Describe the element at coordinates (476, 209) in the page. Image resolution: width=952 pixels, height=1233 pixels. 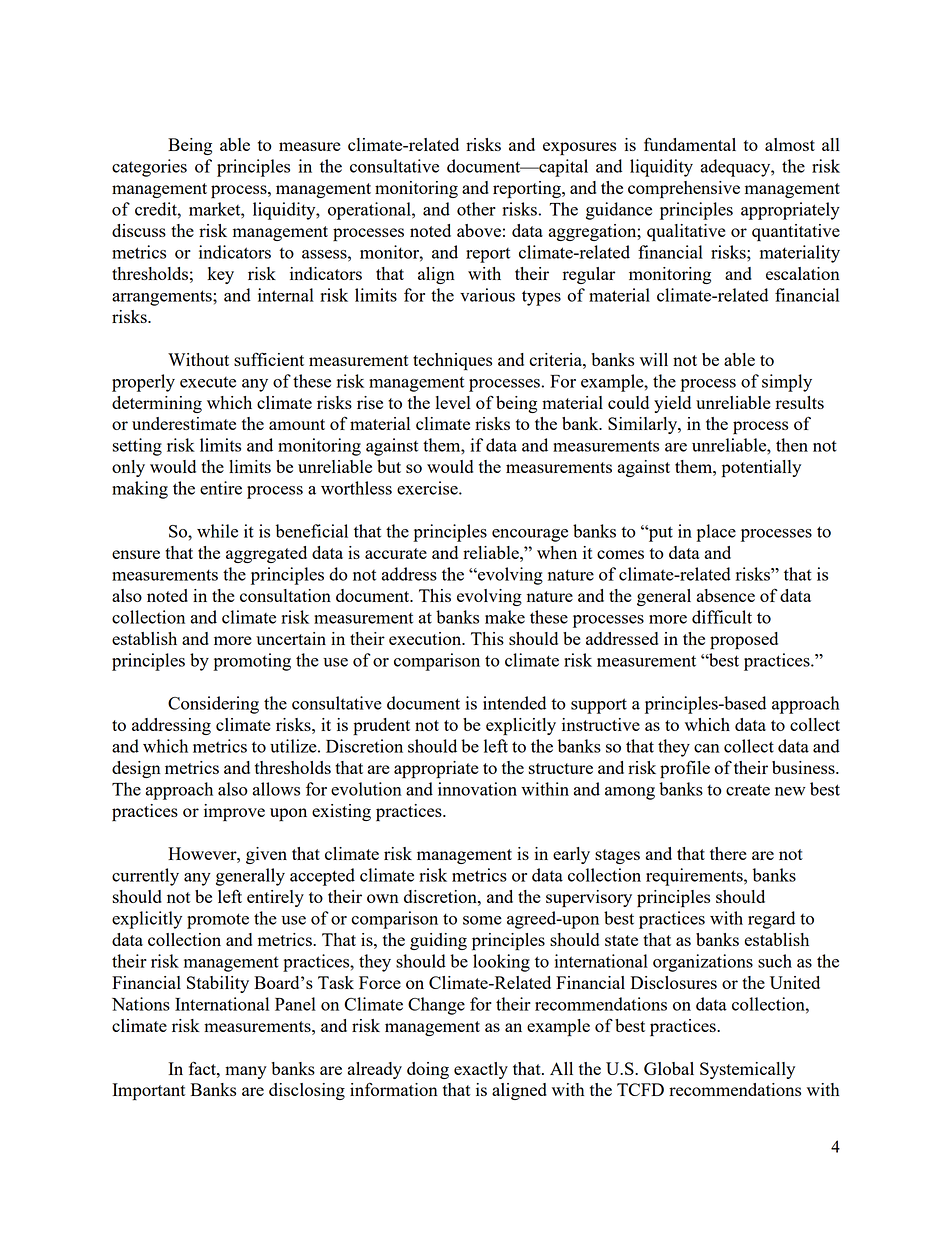
I see `other` at that location.
